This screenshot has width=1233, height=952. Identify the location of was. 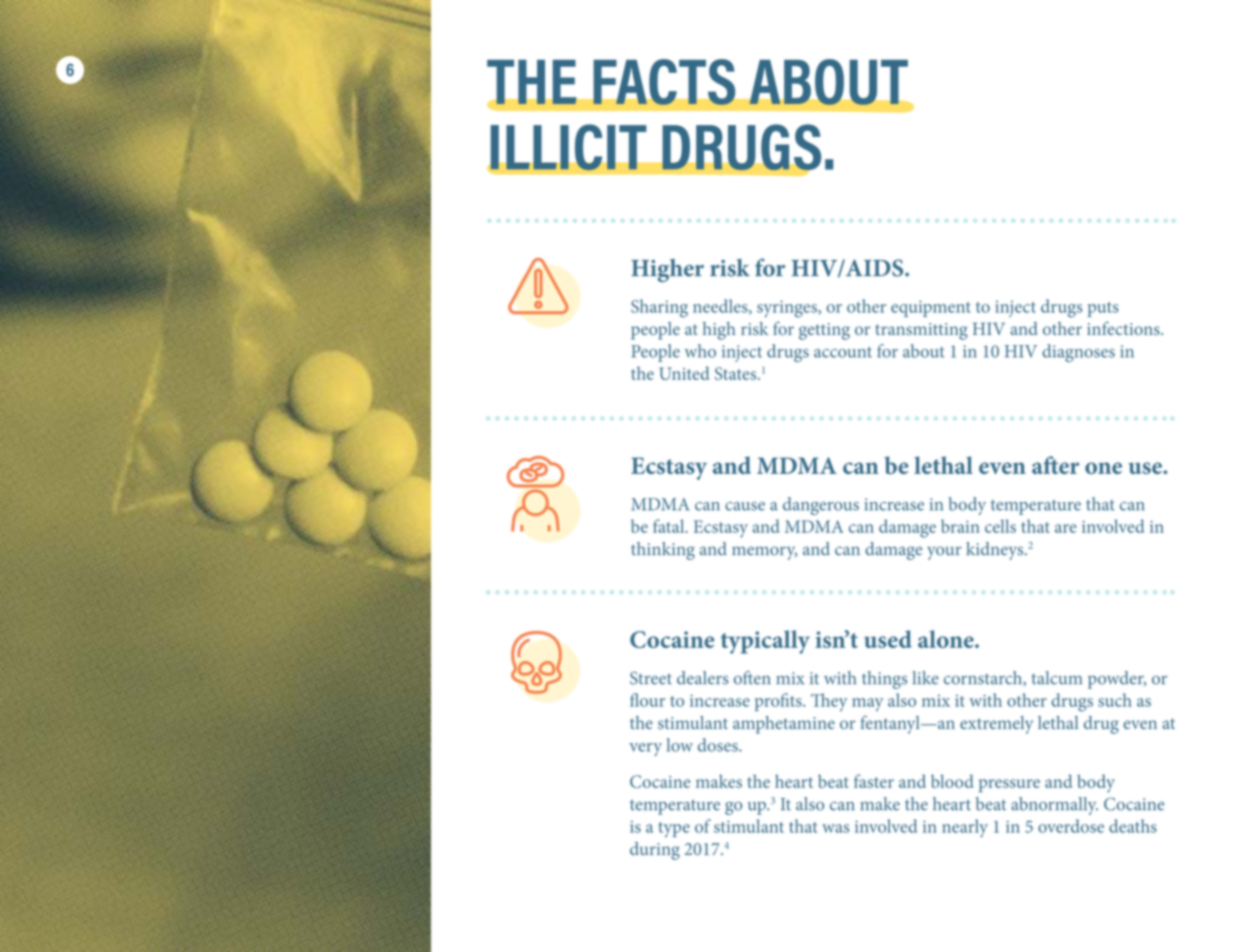
(835, 828).
